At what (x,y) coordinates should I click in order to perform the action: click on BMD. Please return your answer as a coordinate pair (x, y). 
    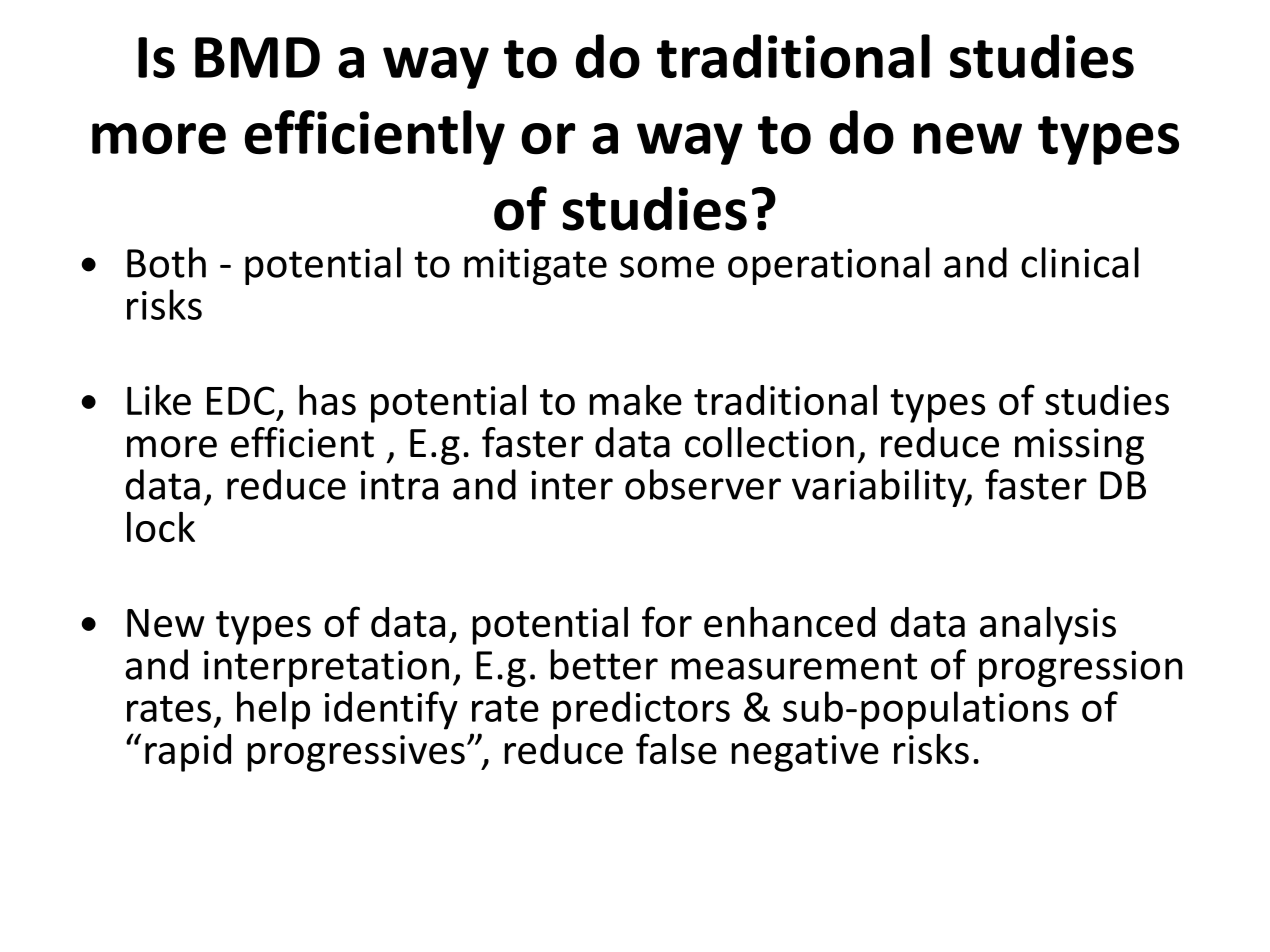
    Looking at the image, I should click on (257, 57).
